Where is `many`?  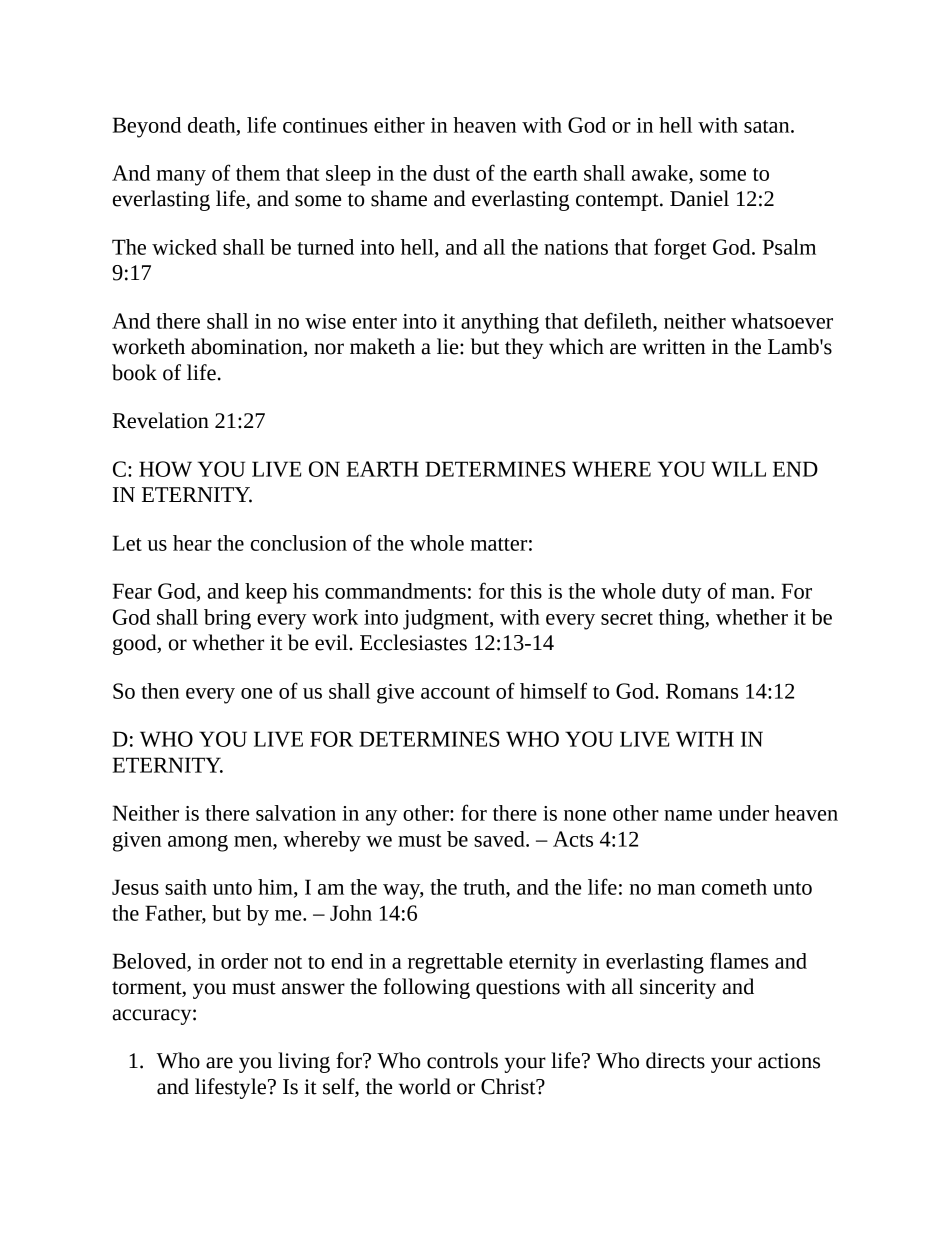 many is located at coordinates (181, 178).
